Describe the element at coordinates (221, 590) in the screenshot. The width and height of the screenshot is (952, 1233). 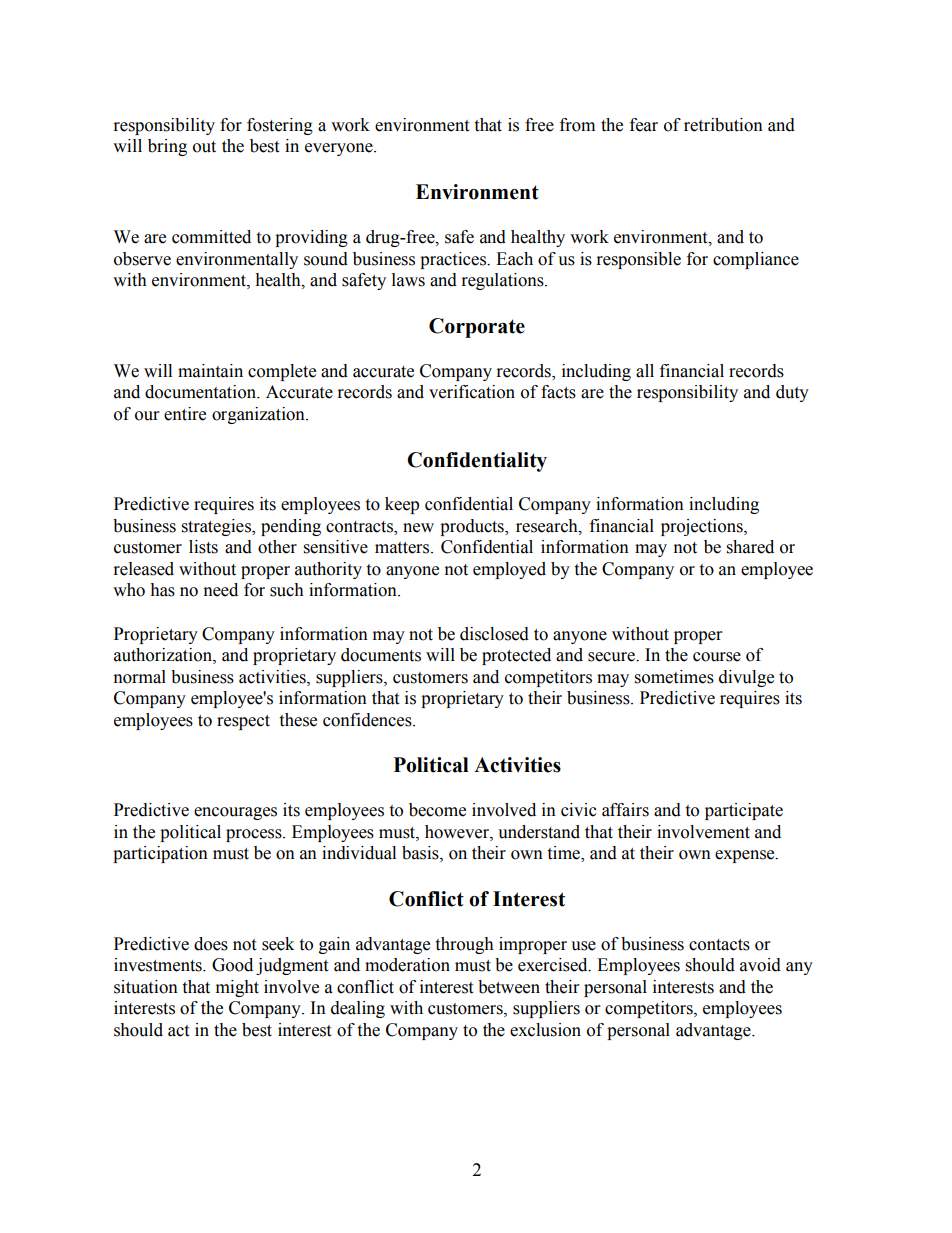
I see `need` at that location.
